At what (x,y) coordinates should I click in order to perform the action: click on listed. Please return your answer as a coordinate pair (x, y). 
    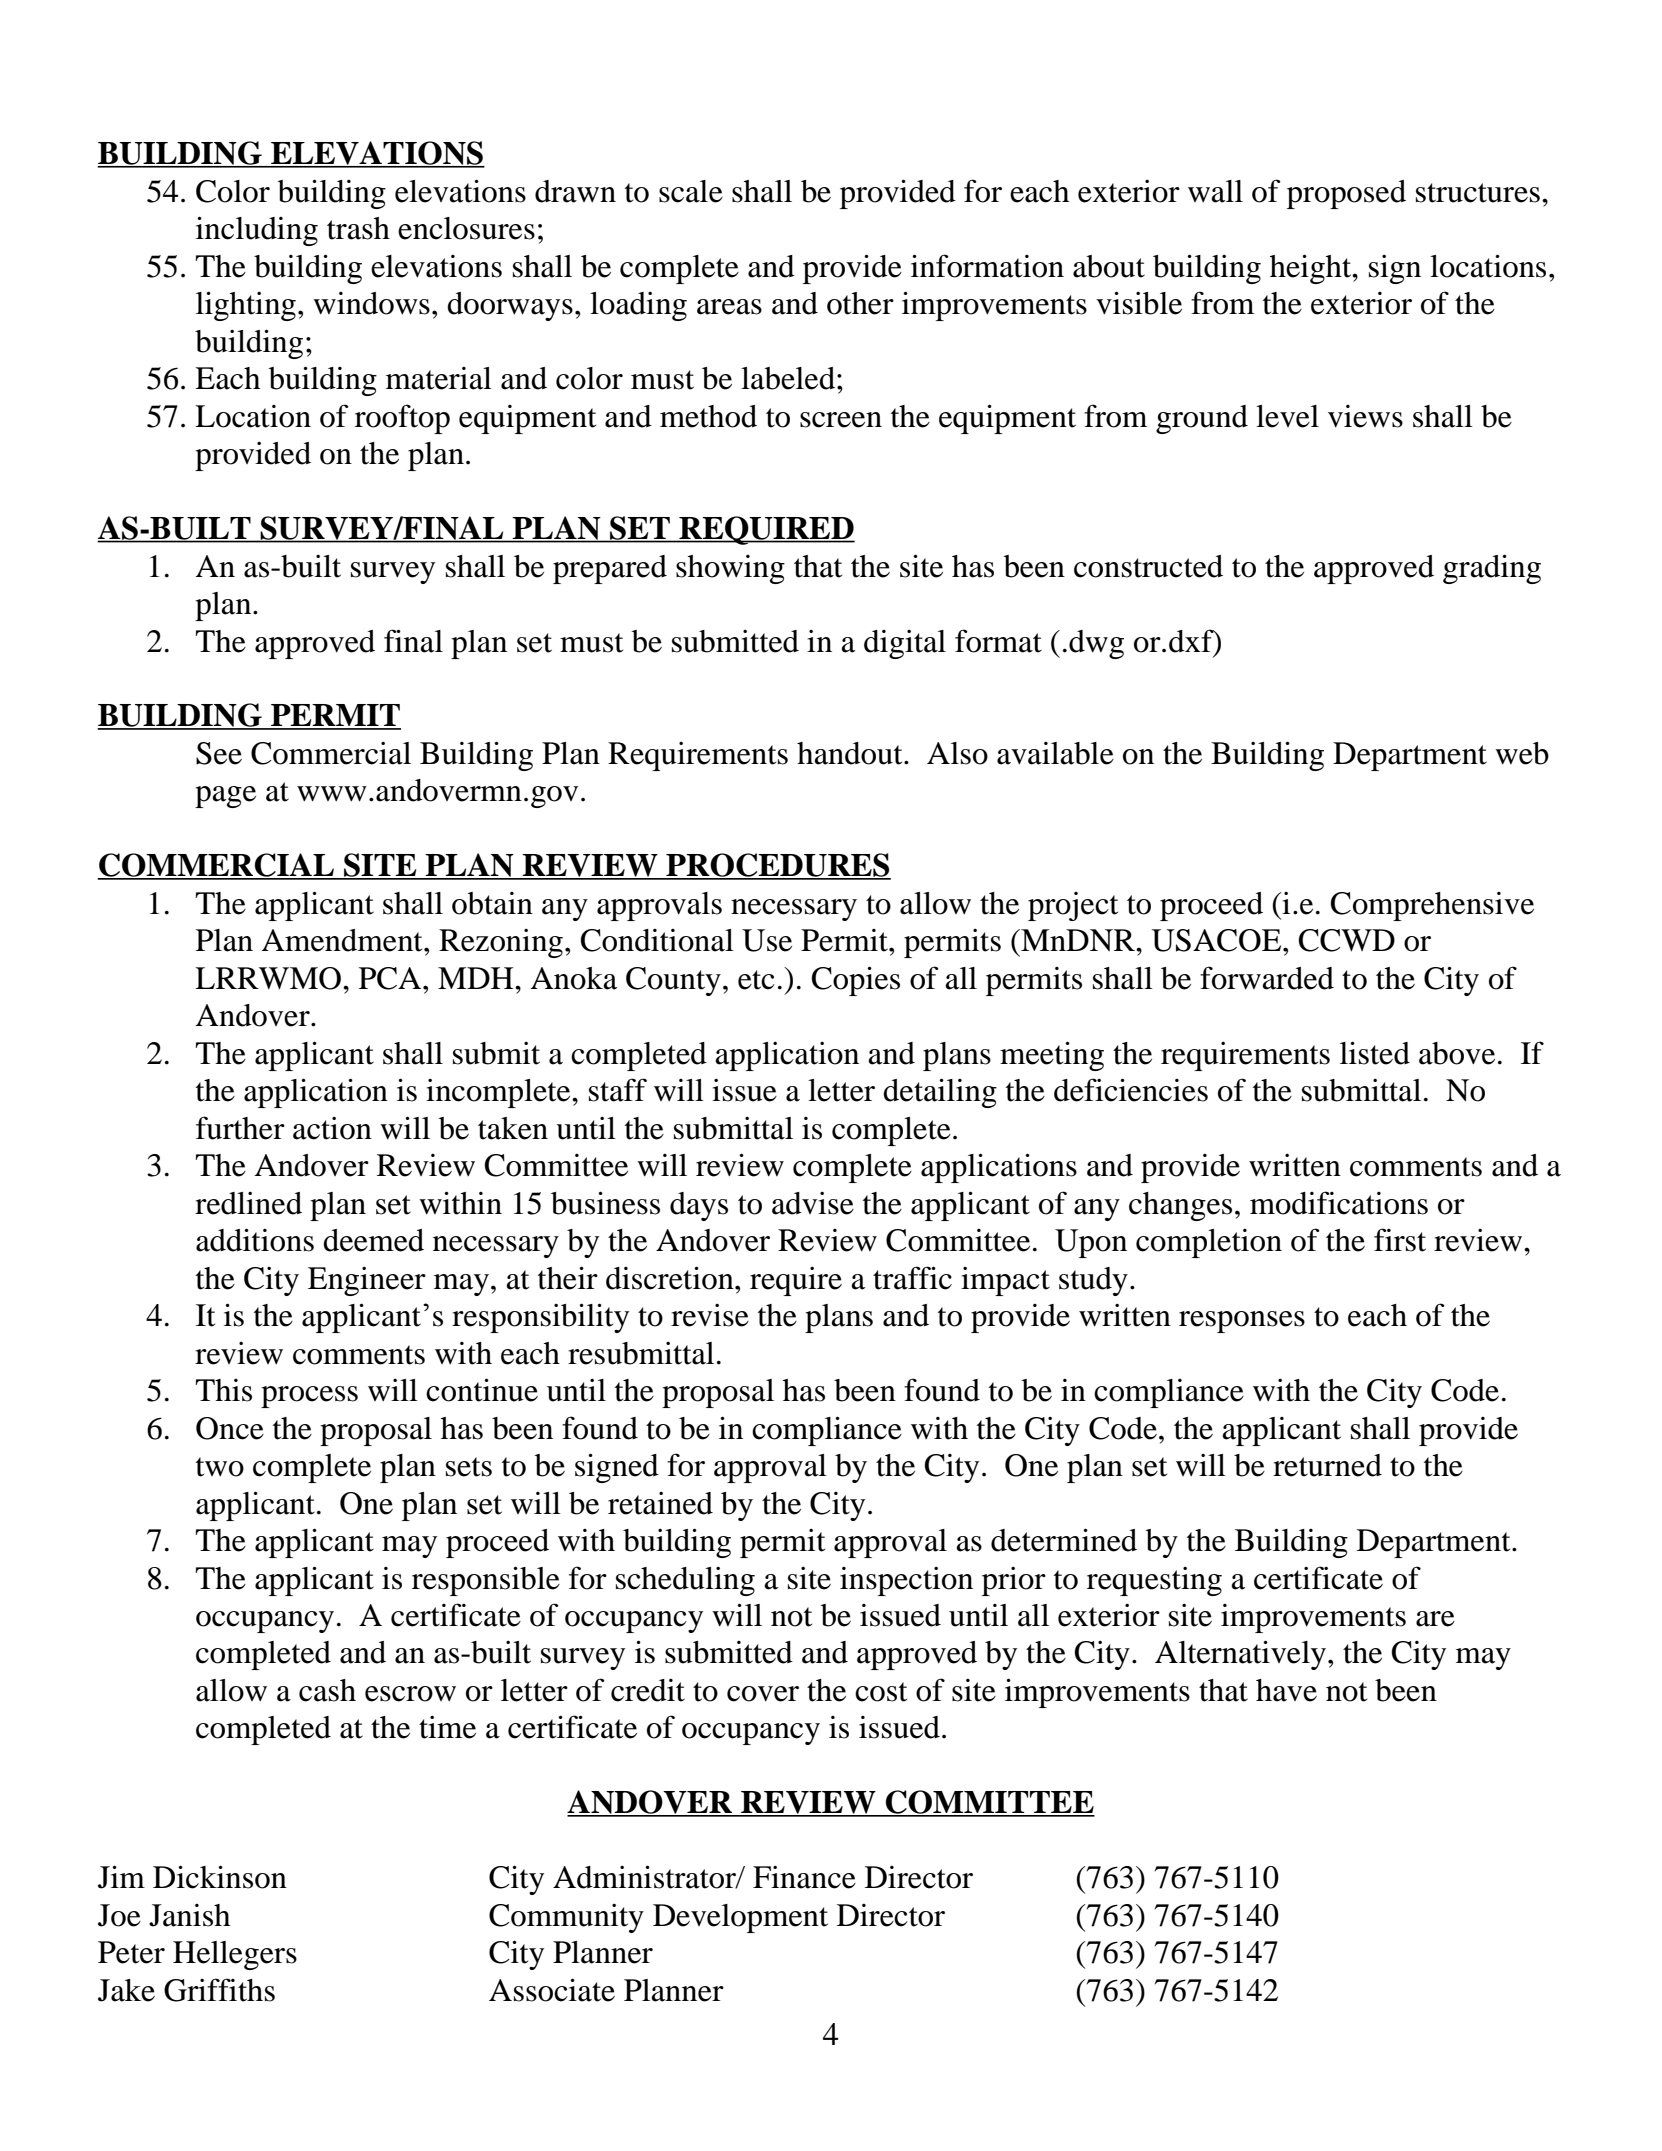
    Looking at the image, I should click on (1375, 1053).
